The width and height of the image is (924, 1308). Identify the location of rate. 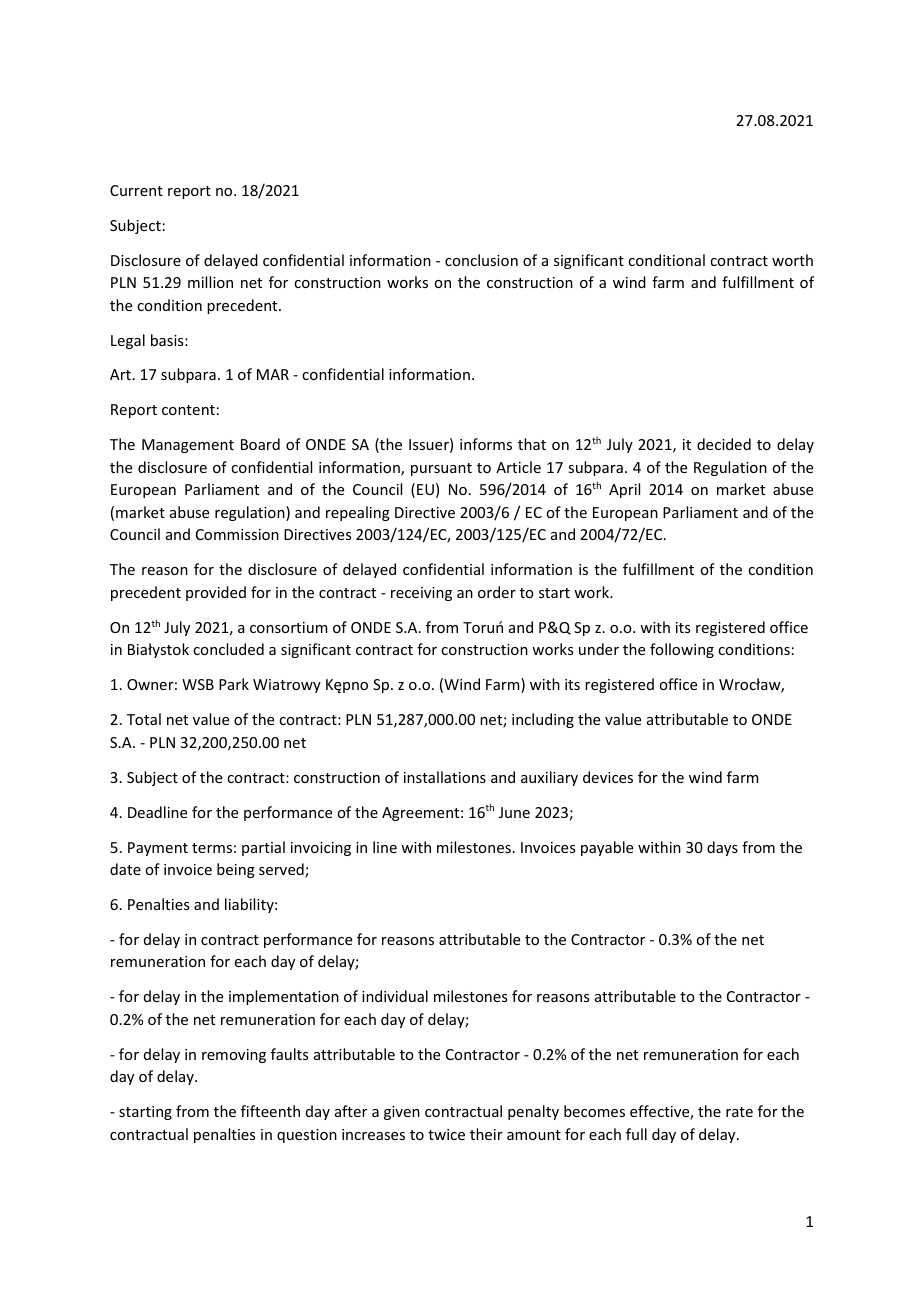
(739, 1112).
